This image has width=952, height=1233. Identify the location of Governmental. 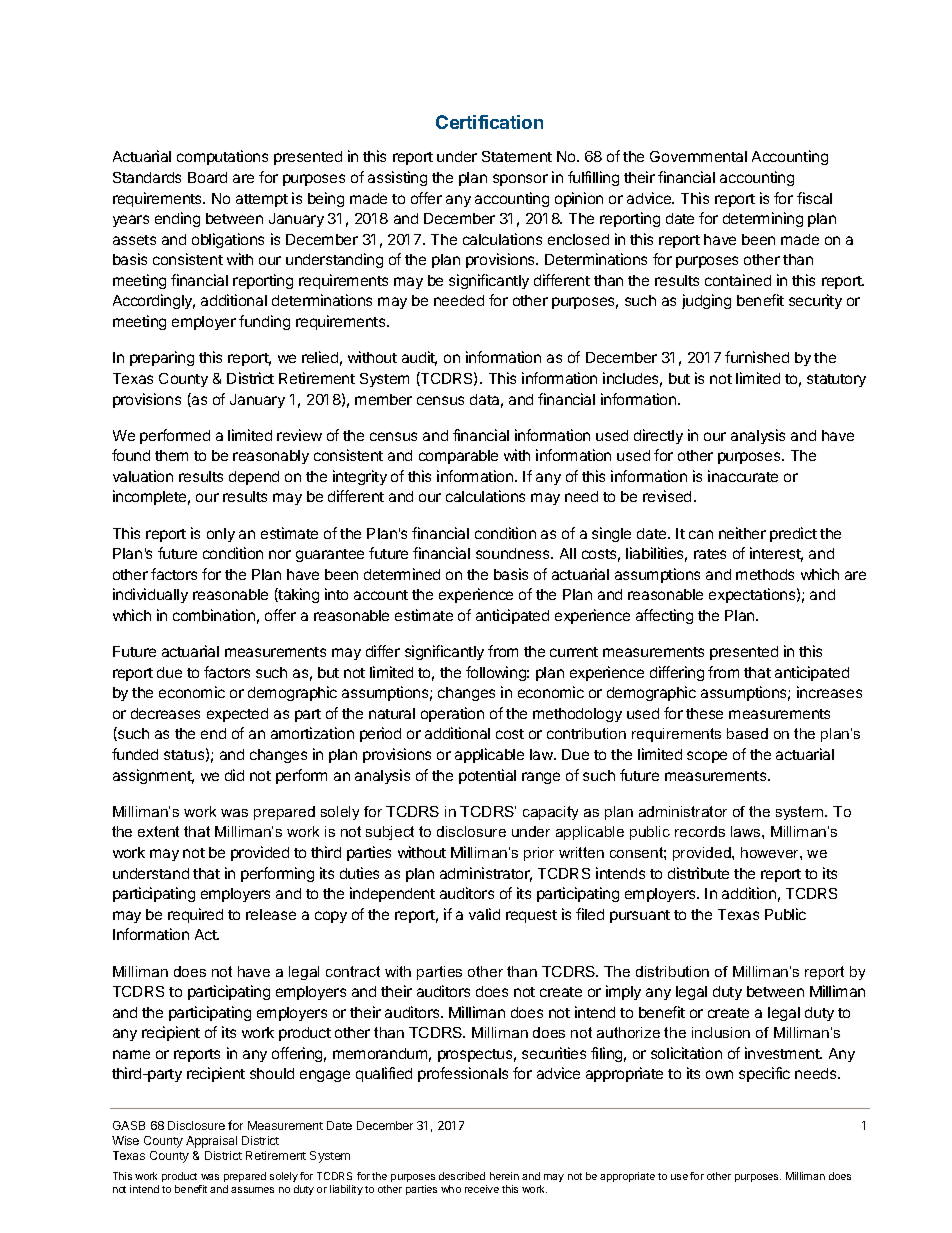
(698, 156).
